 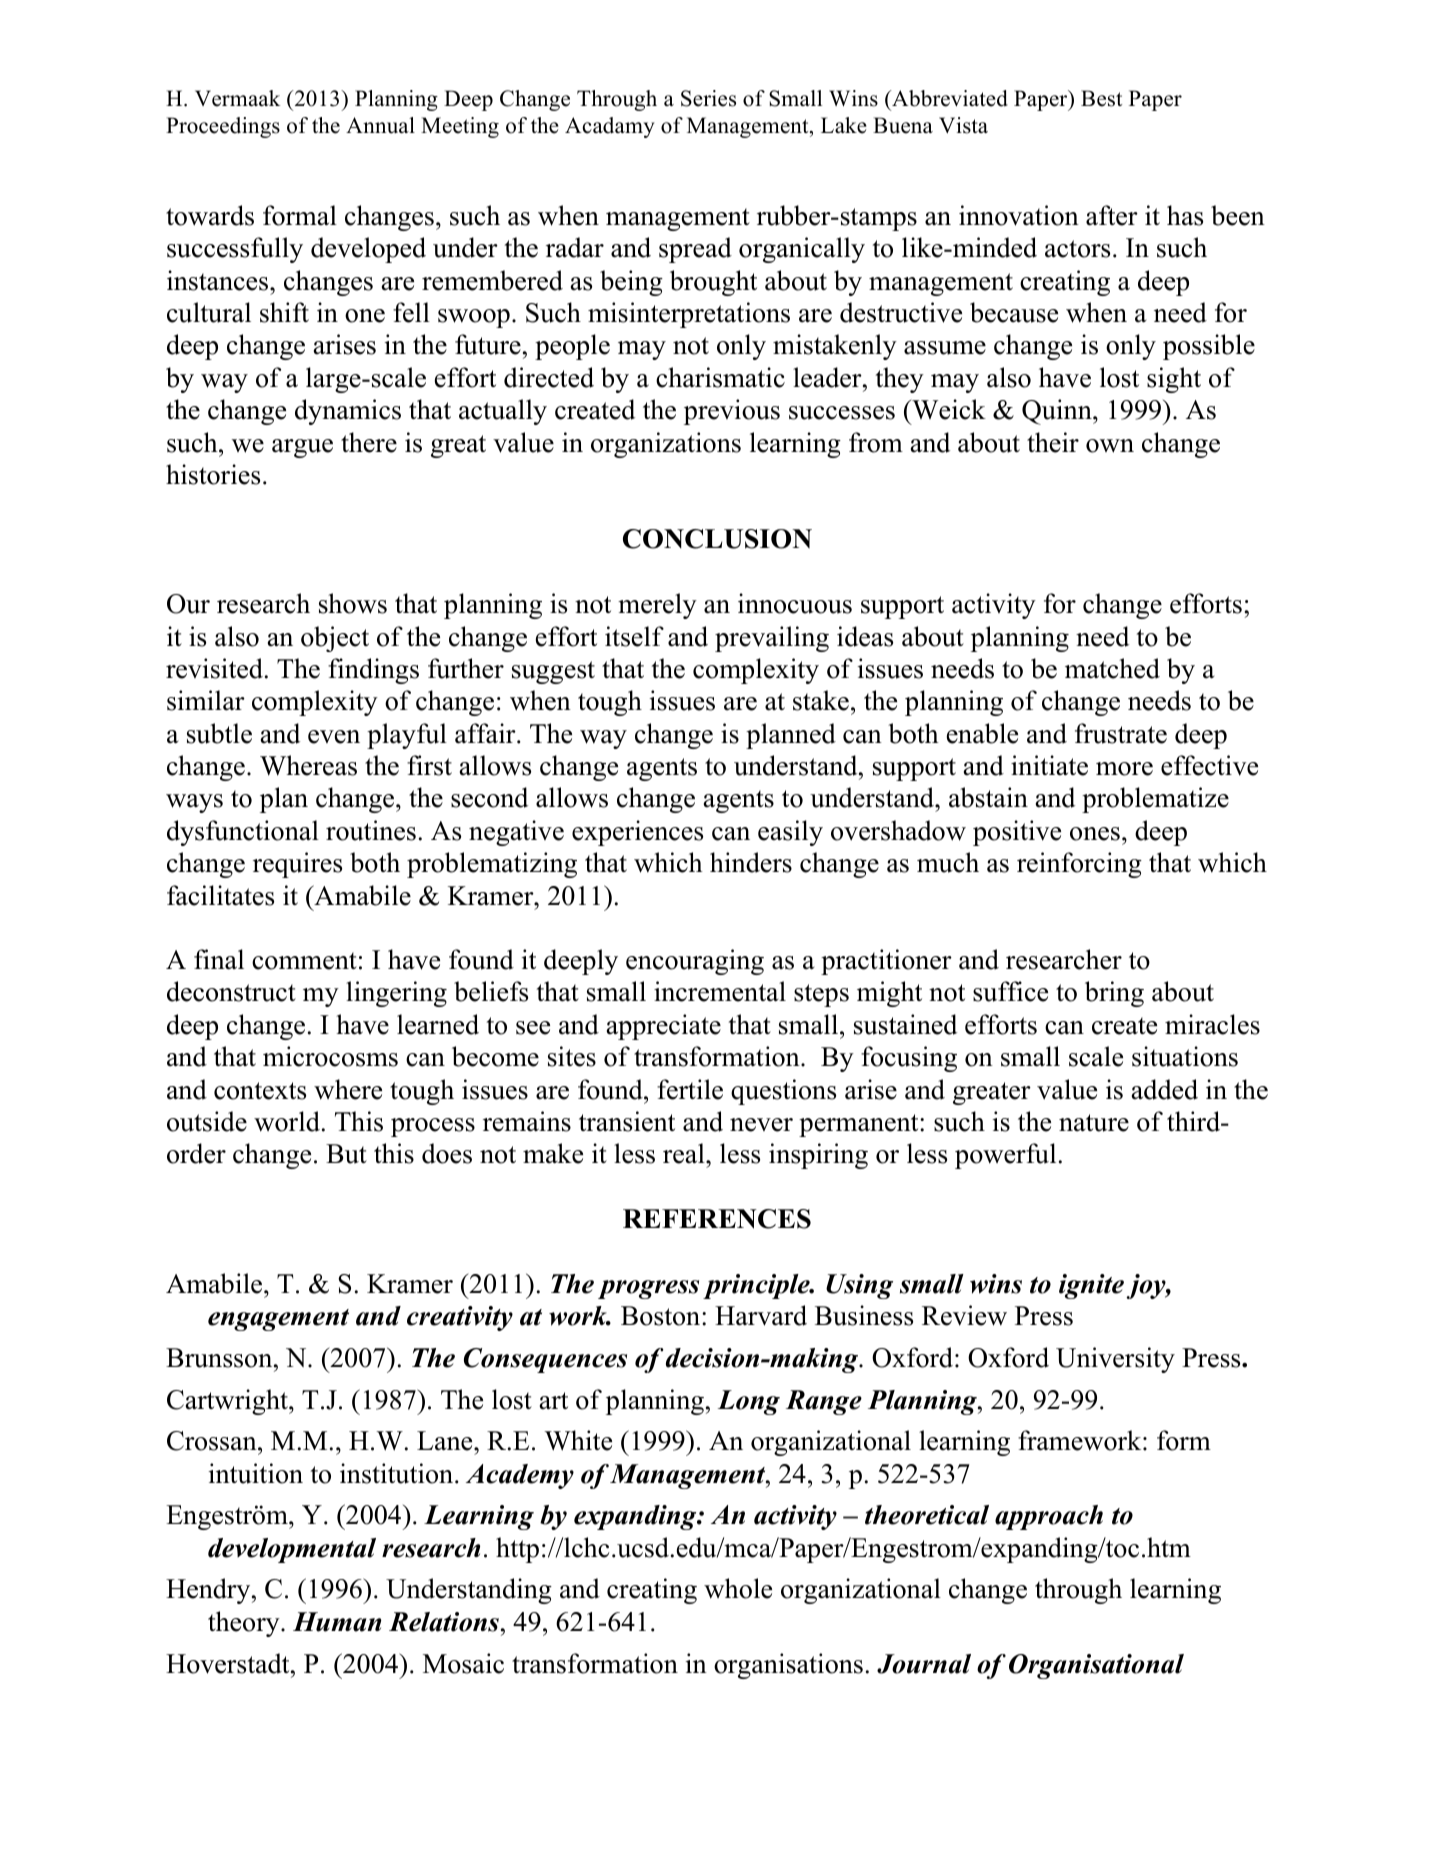 What do you see at coordinates (334, 737) in the document?
I see `even` at bounding box center [334, 737].
